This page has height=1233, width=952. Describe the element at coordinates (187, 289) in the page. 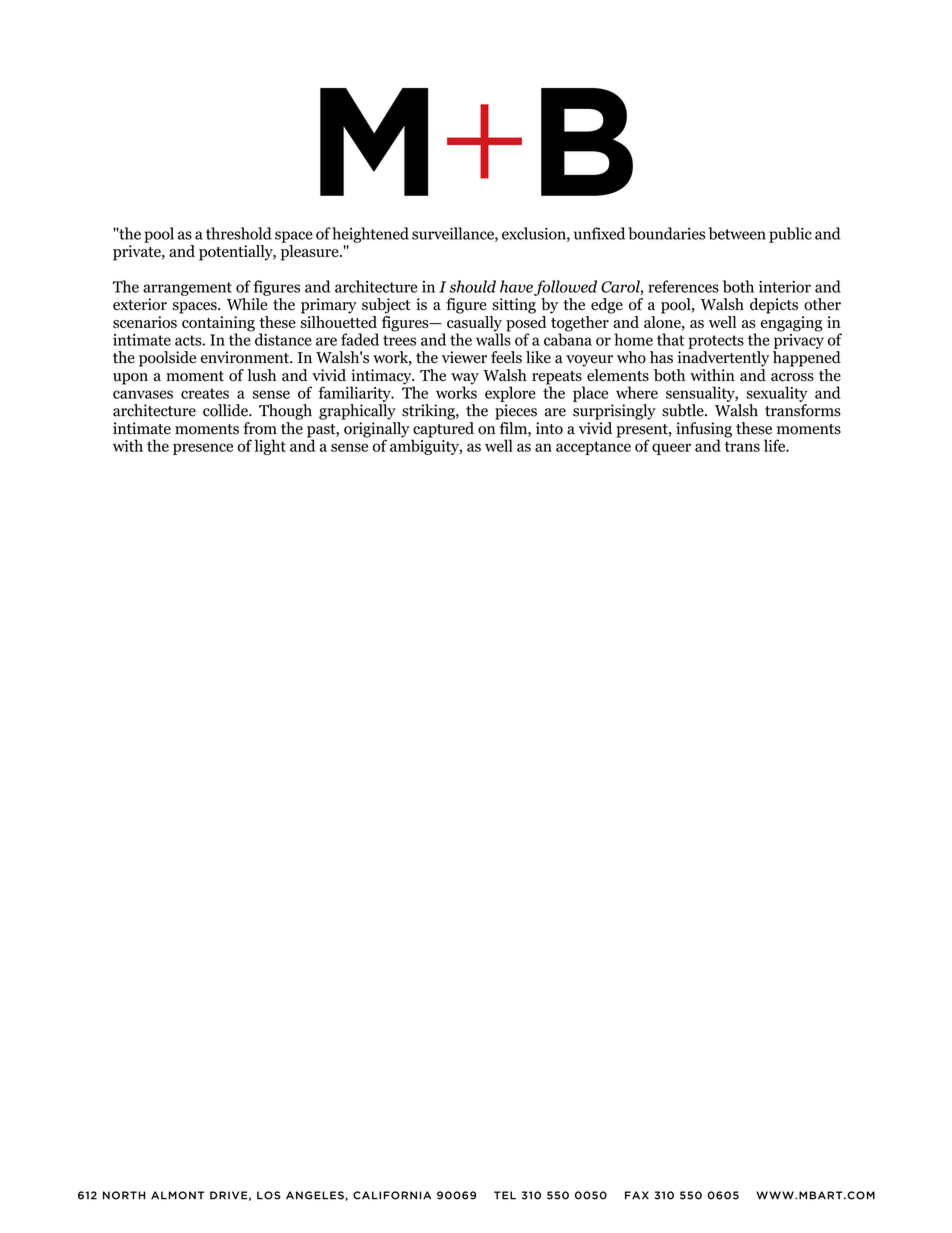

I see `arrangement` at that location.
